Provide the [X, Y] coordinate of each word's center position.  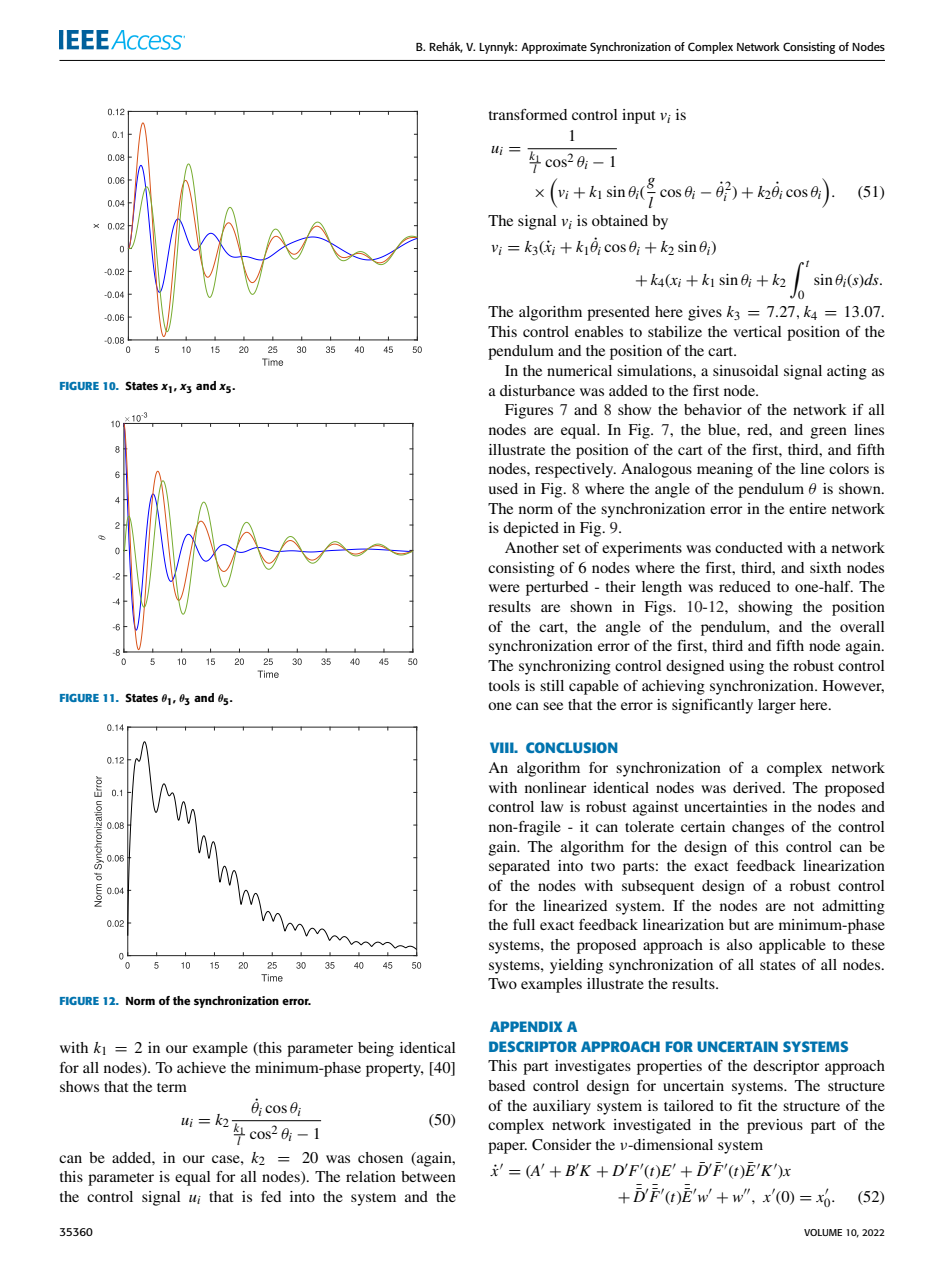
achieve [201, 1067]
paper [507, 1148]
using [746, 667]
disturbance [537, 390]
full [524, 924]
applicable [792, 946]
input [639, 116]
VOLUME [823, 1232]
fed [271, 1196]
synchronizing [565, 667]
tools [504, 685]
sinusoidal [745, 370]
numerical [579, 370]
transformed [528, 114]
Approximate [554, 48]
